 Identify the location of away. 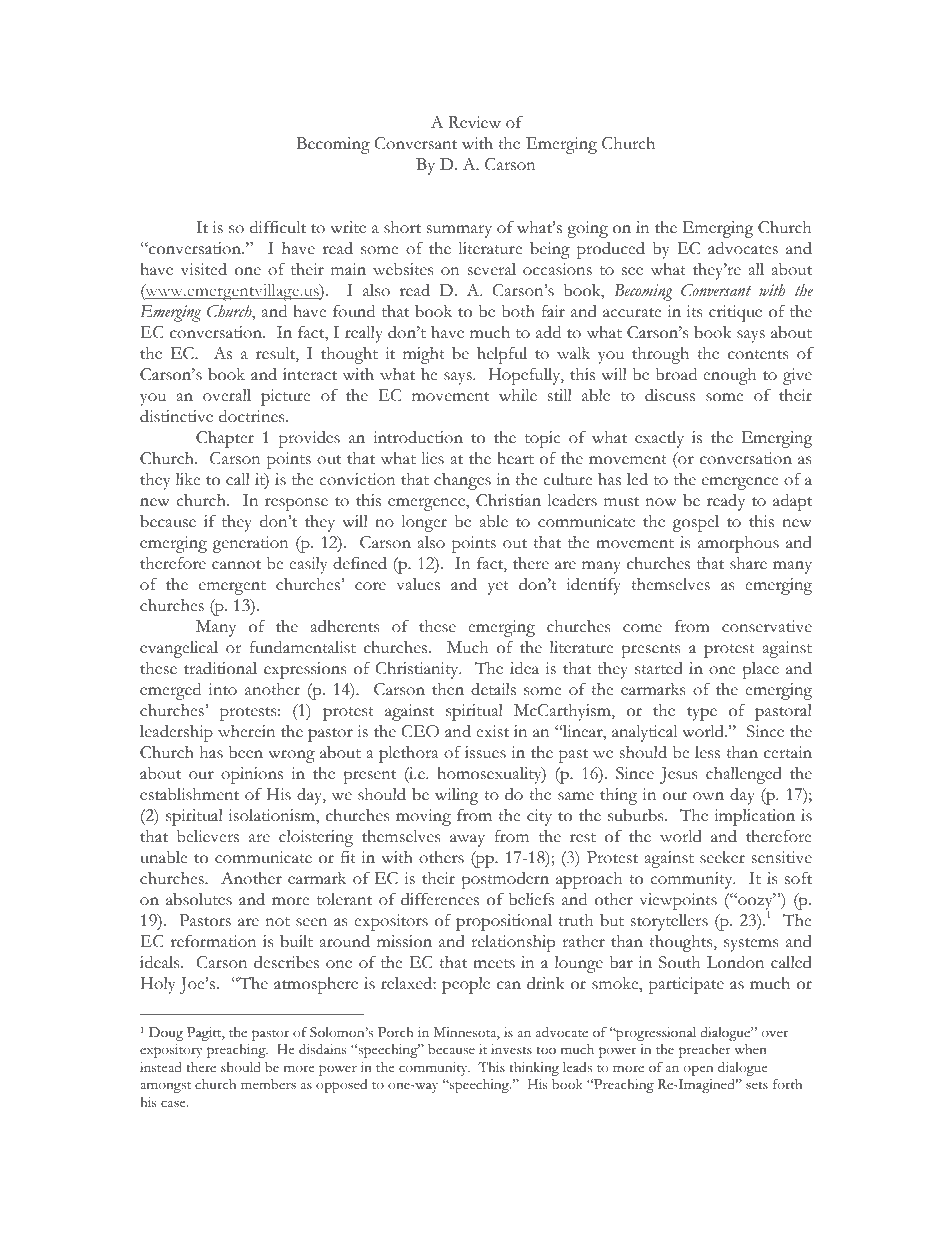
(467, 840).
